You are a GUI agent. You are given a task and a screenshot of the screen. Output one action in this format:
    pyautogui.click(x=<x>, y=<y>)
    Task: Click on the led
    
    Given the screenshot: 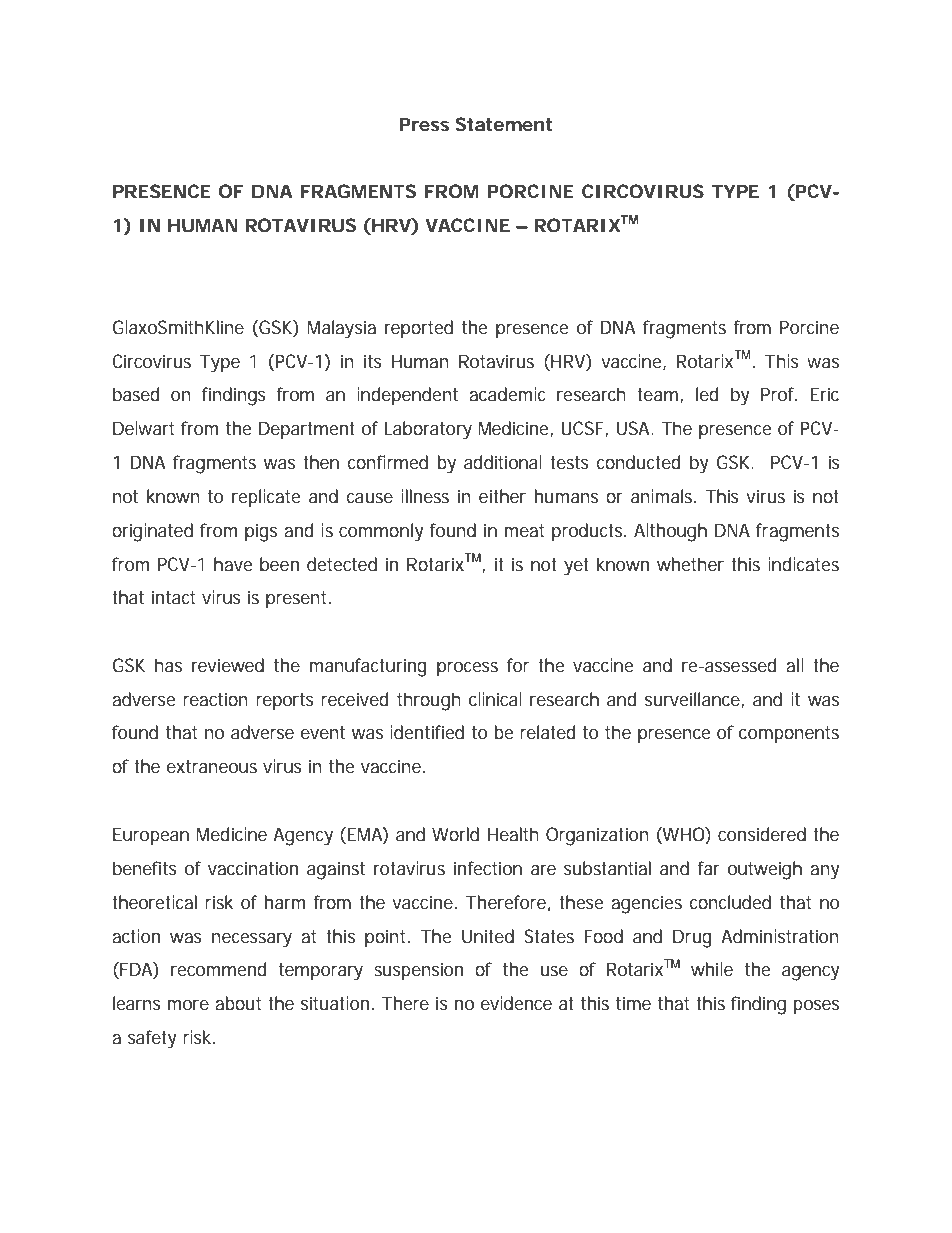 What is the action you would take?
    pyautogui.click(x=707, y=394)
